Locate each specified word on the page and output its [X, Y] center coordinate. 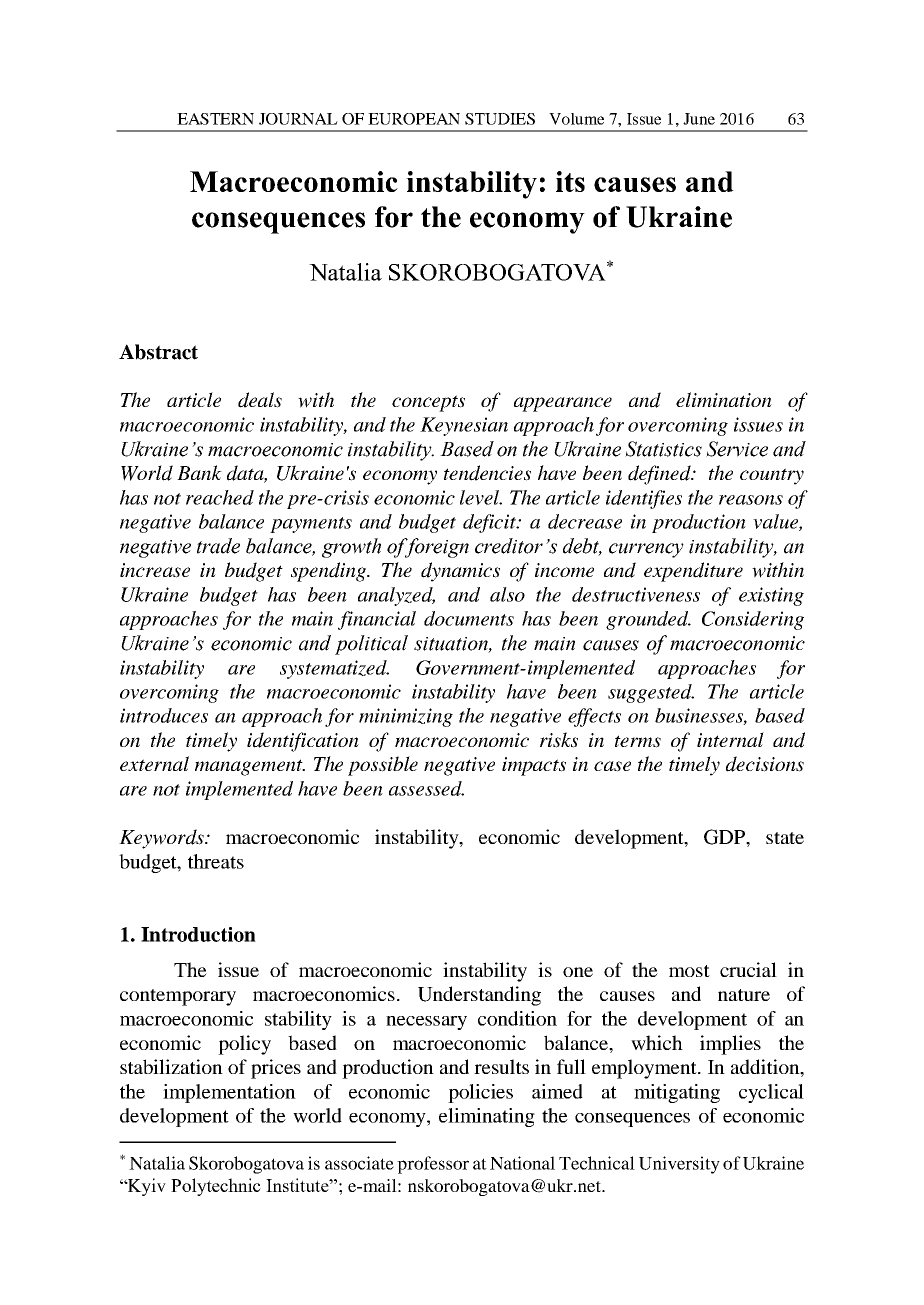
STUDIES [500, 119]
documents [469, 618]
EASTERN [215, 119]
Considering [753, 620]
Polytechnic [216, 1187]
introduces [164, 715]
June [699, 119]
